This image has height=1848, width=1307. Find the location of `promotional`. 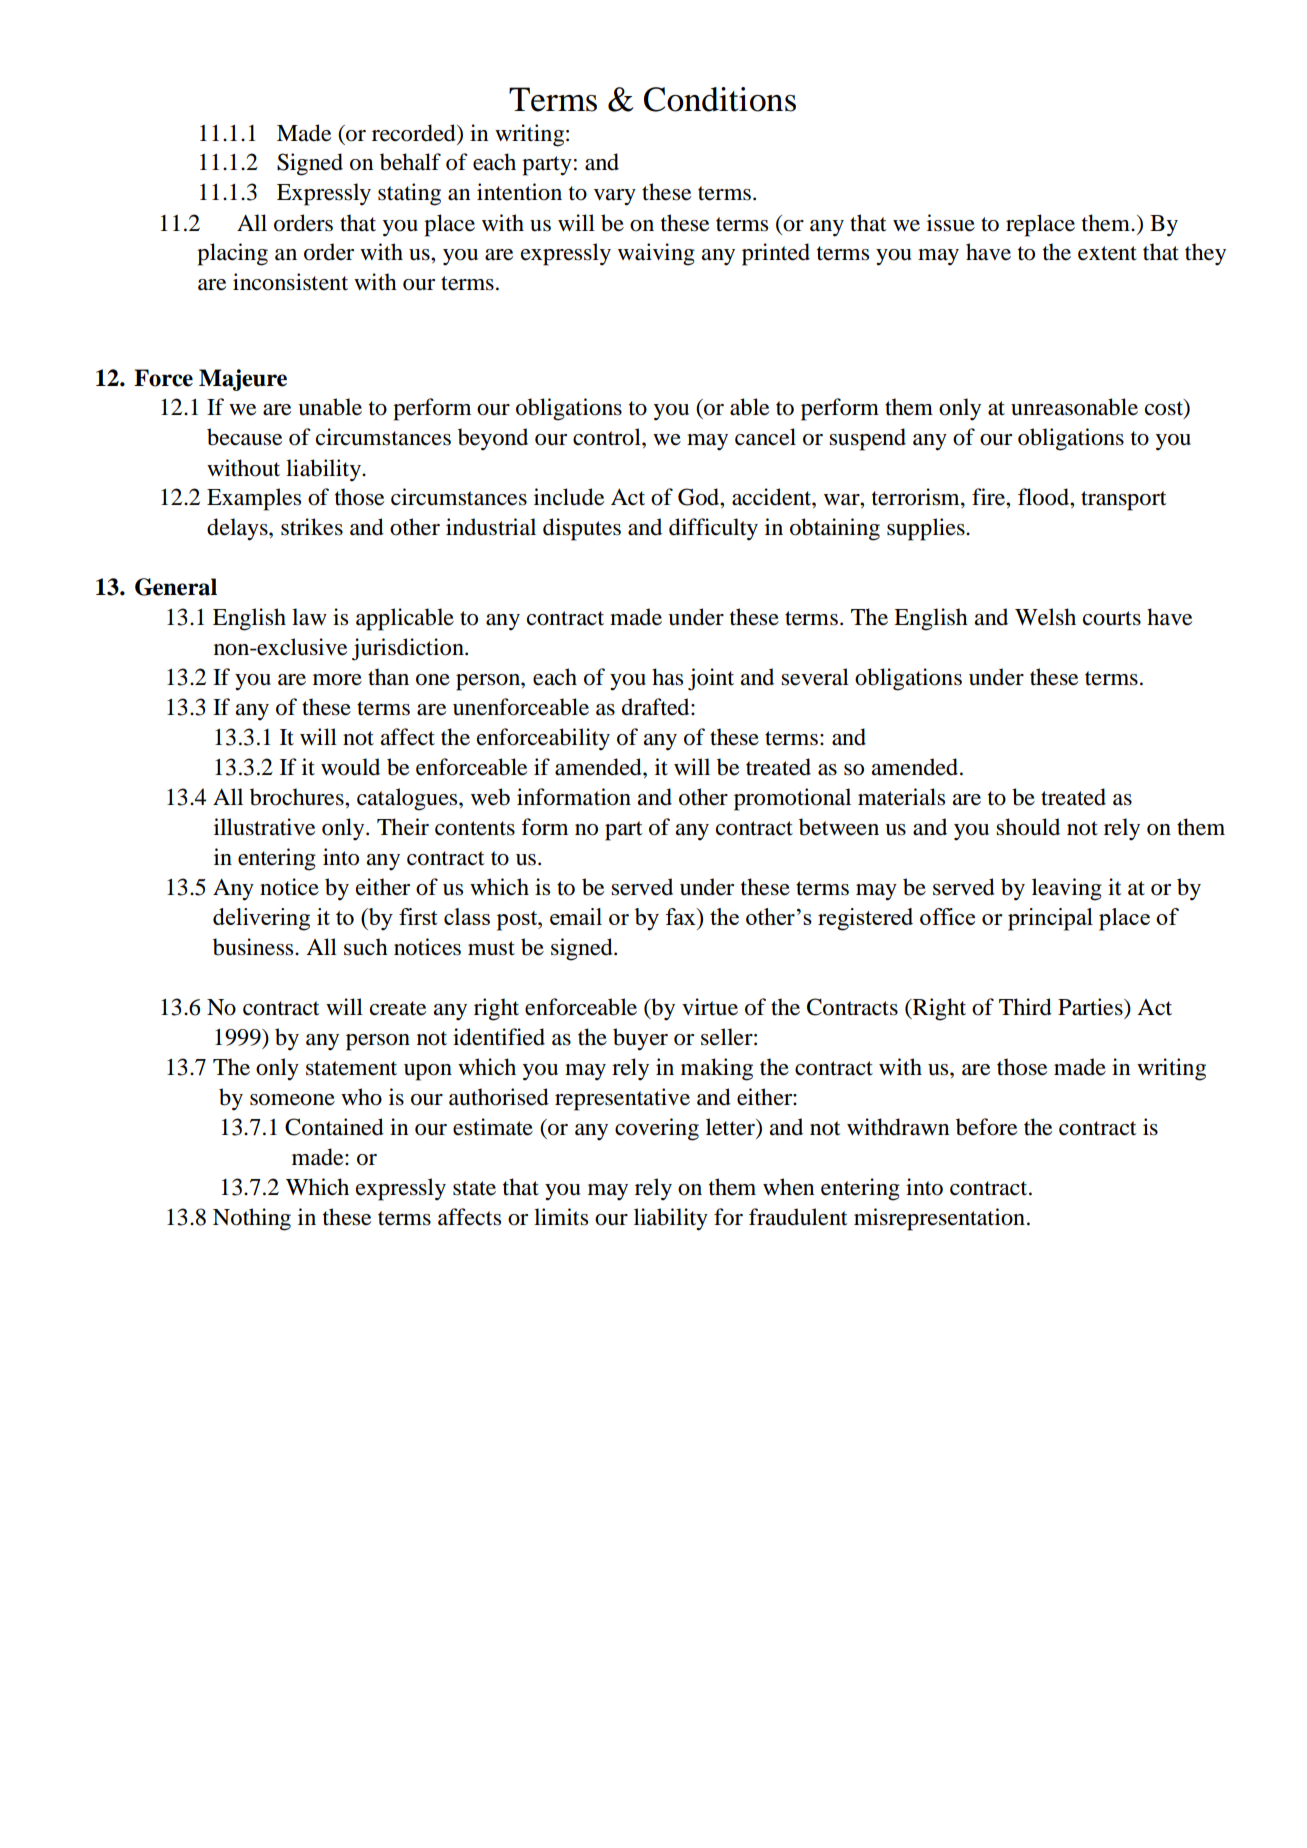

promotional is located at coordinates (792, 799).
